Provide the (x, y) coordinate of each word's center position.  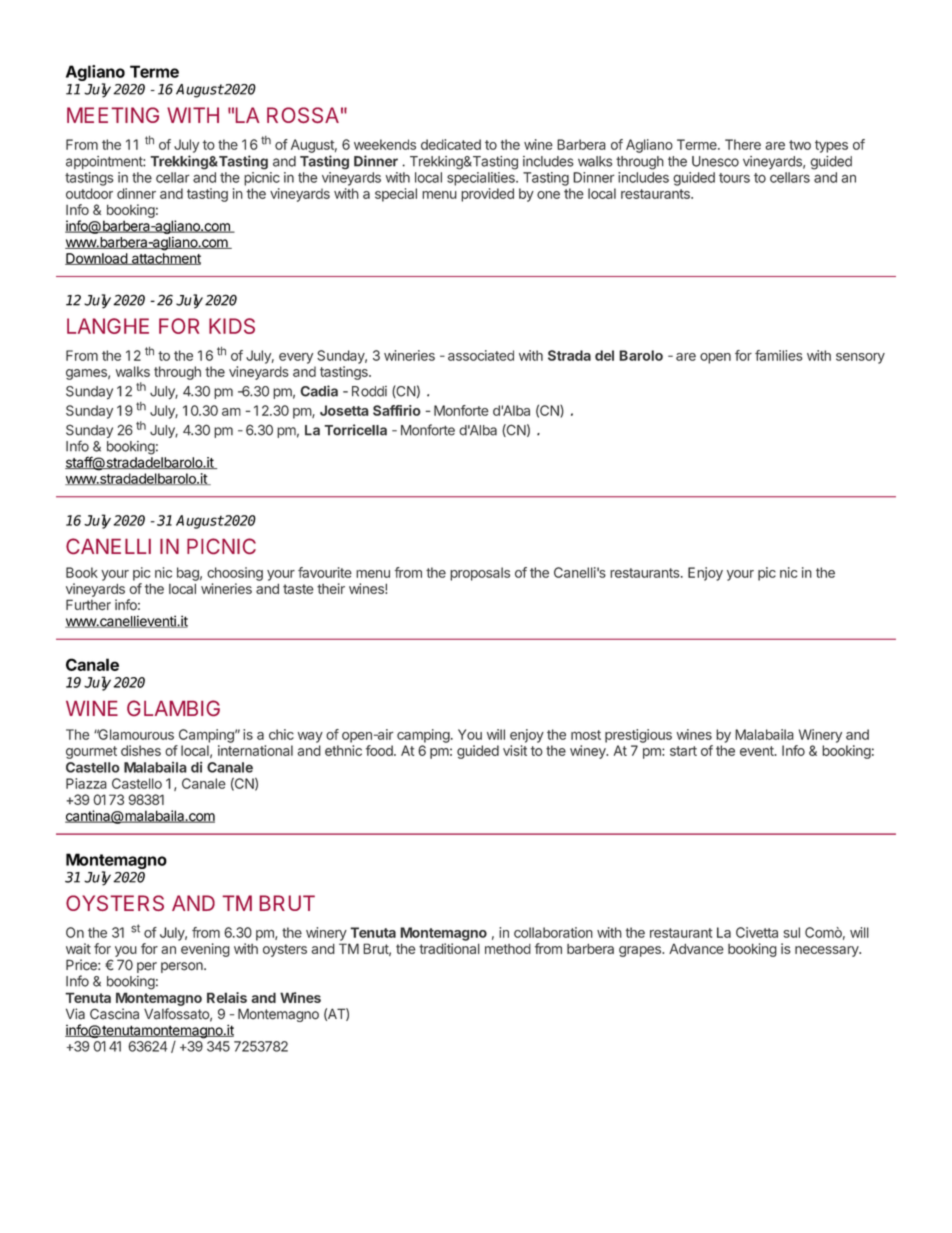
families (779, 355)
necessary (828, 951)
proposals (480, 574)
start (683, 751)
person (183, 967)
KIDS (232, 326)
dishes (141, 750)
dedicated (451, 144)
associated (481, 355)
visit (515, 750)
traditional (449, 948)
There (743, 144)
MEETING (113, 115)
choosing (235, 574)
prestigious (638, 736)
